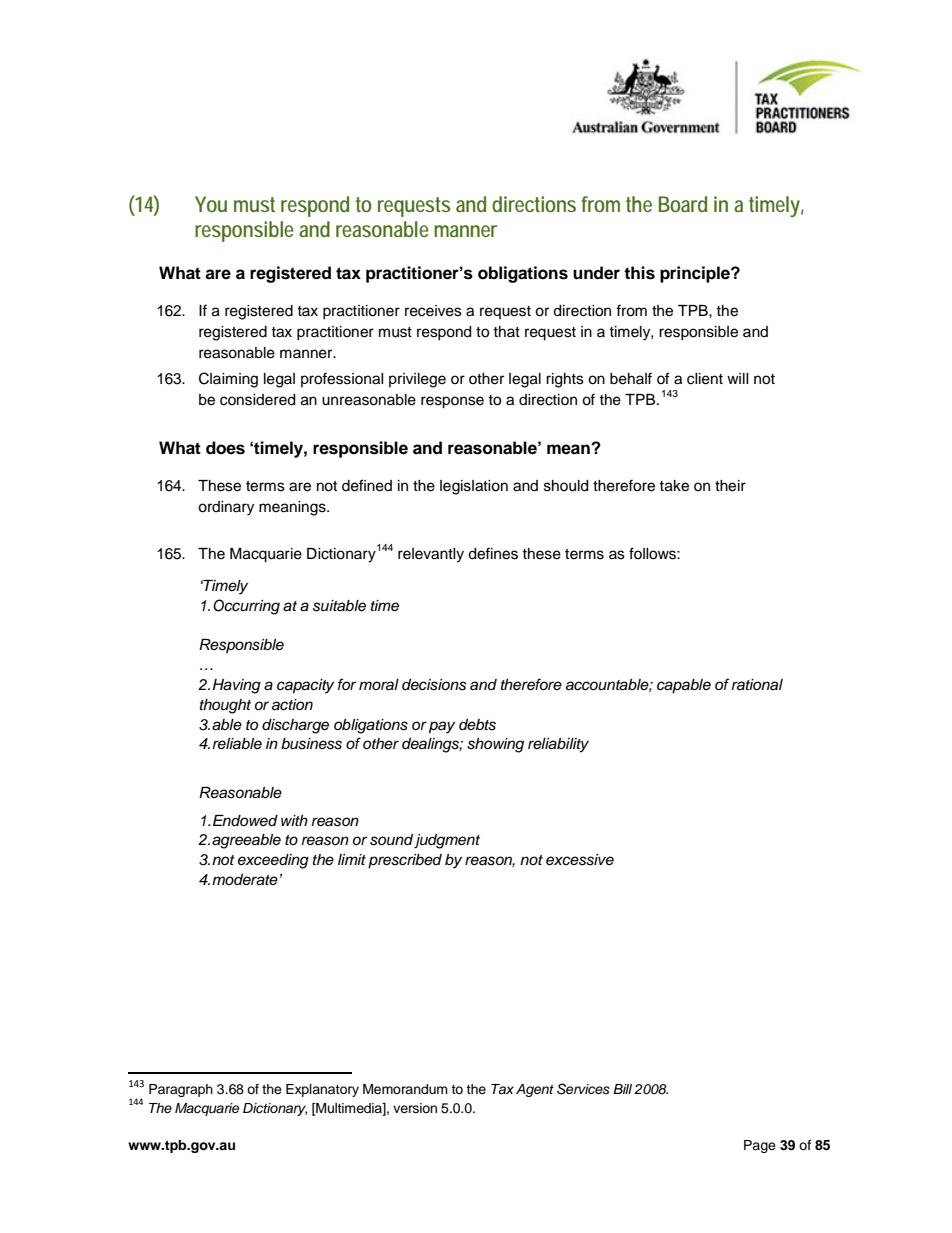 Image resolution: width=952 pixels, height=1233 pixels. What do you see at coordinates (433, 311) in the page?
I see `receives` at bounding box center [433, 311].
